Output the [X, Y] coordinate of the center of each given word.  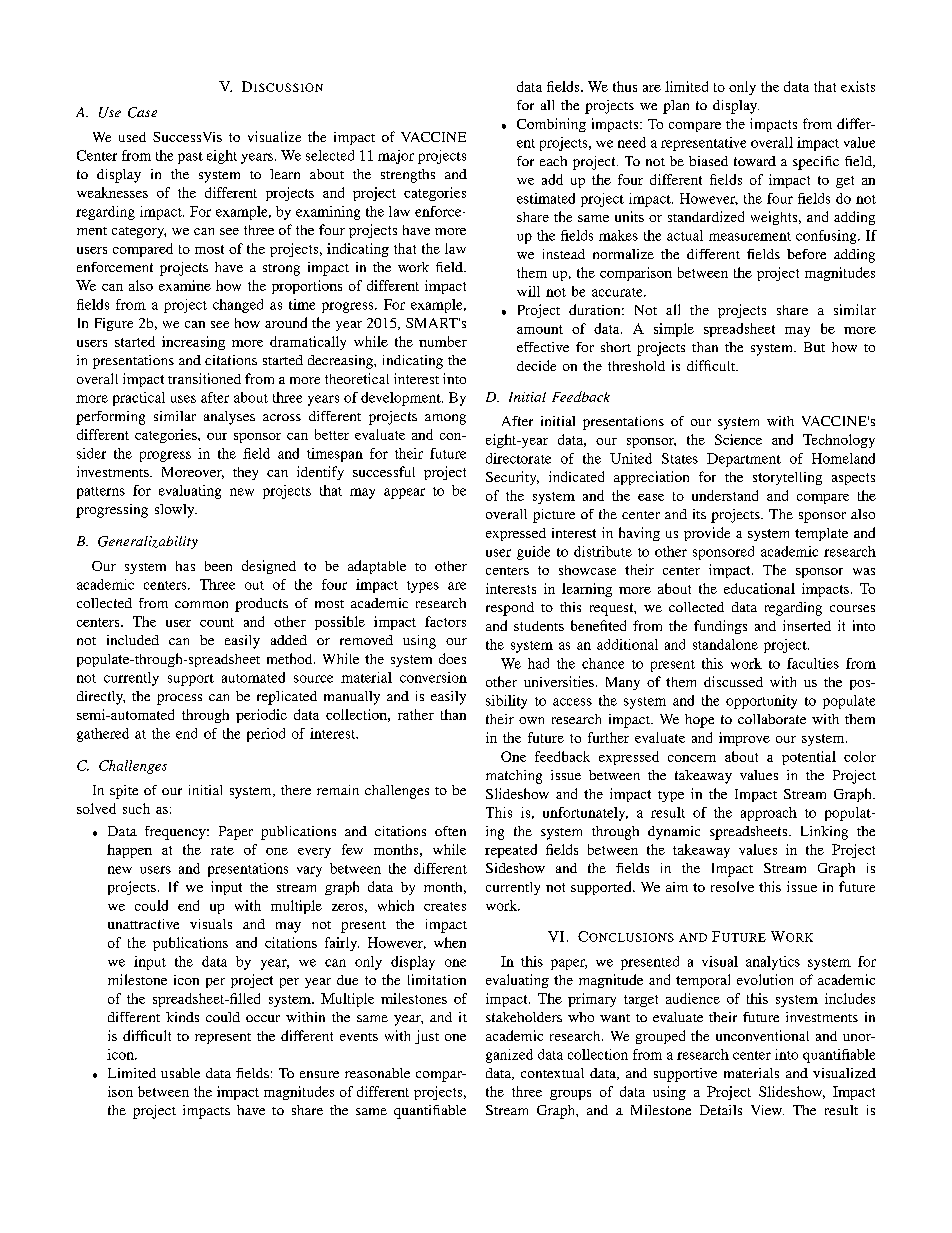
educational [759, 588]
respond [510, 609]
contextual [552, 1073]
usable [180, 1073]
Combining [551, 125]
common [201, 604]
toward [755, 161]
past [190, 158]
